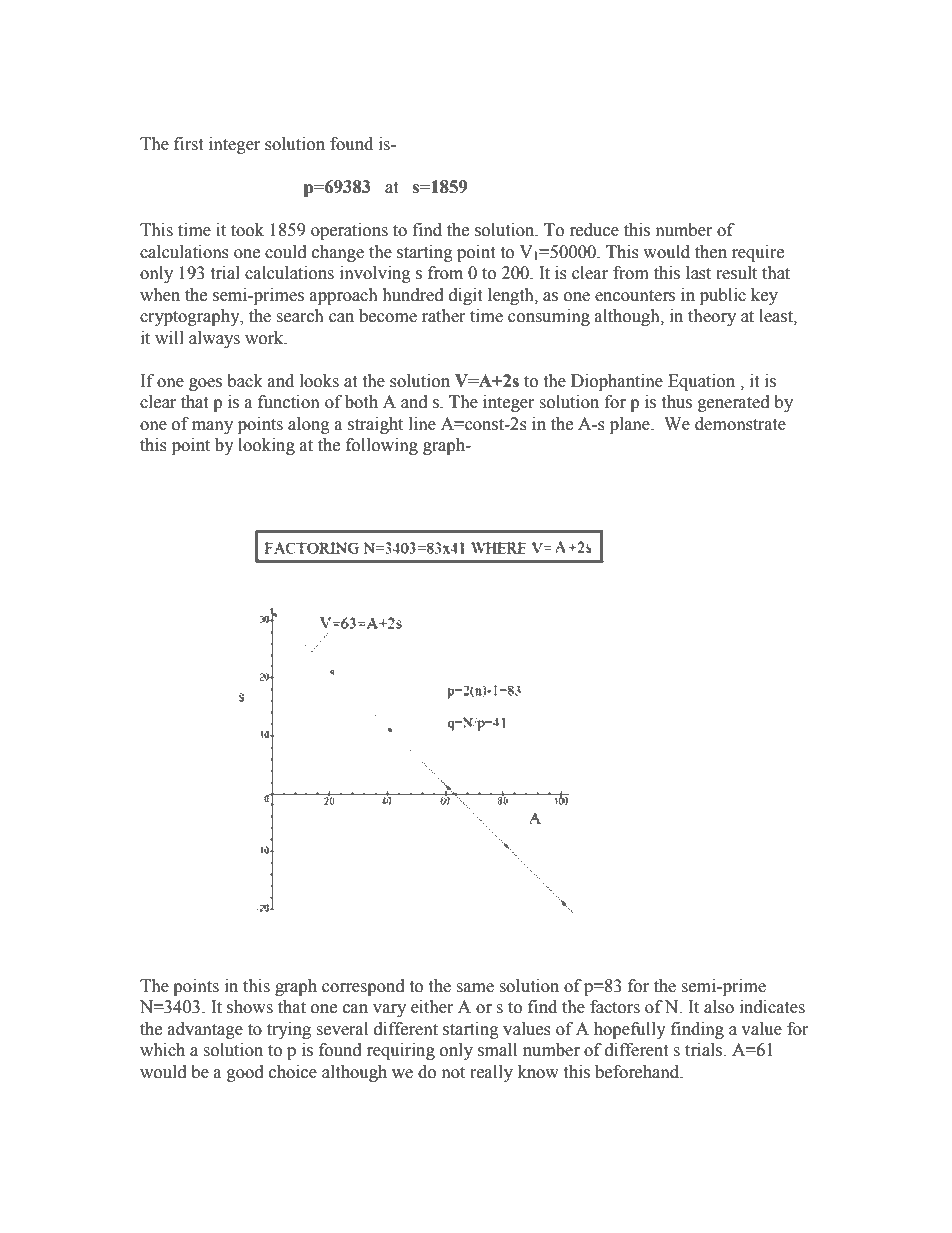 The width and height of the screenshot is (952, 1233). I want to click on small, so click(497, 1050).
